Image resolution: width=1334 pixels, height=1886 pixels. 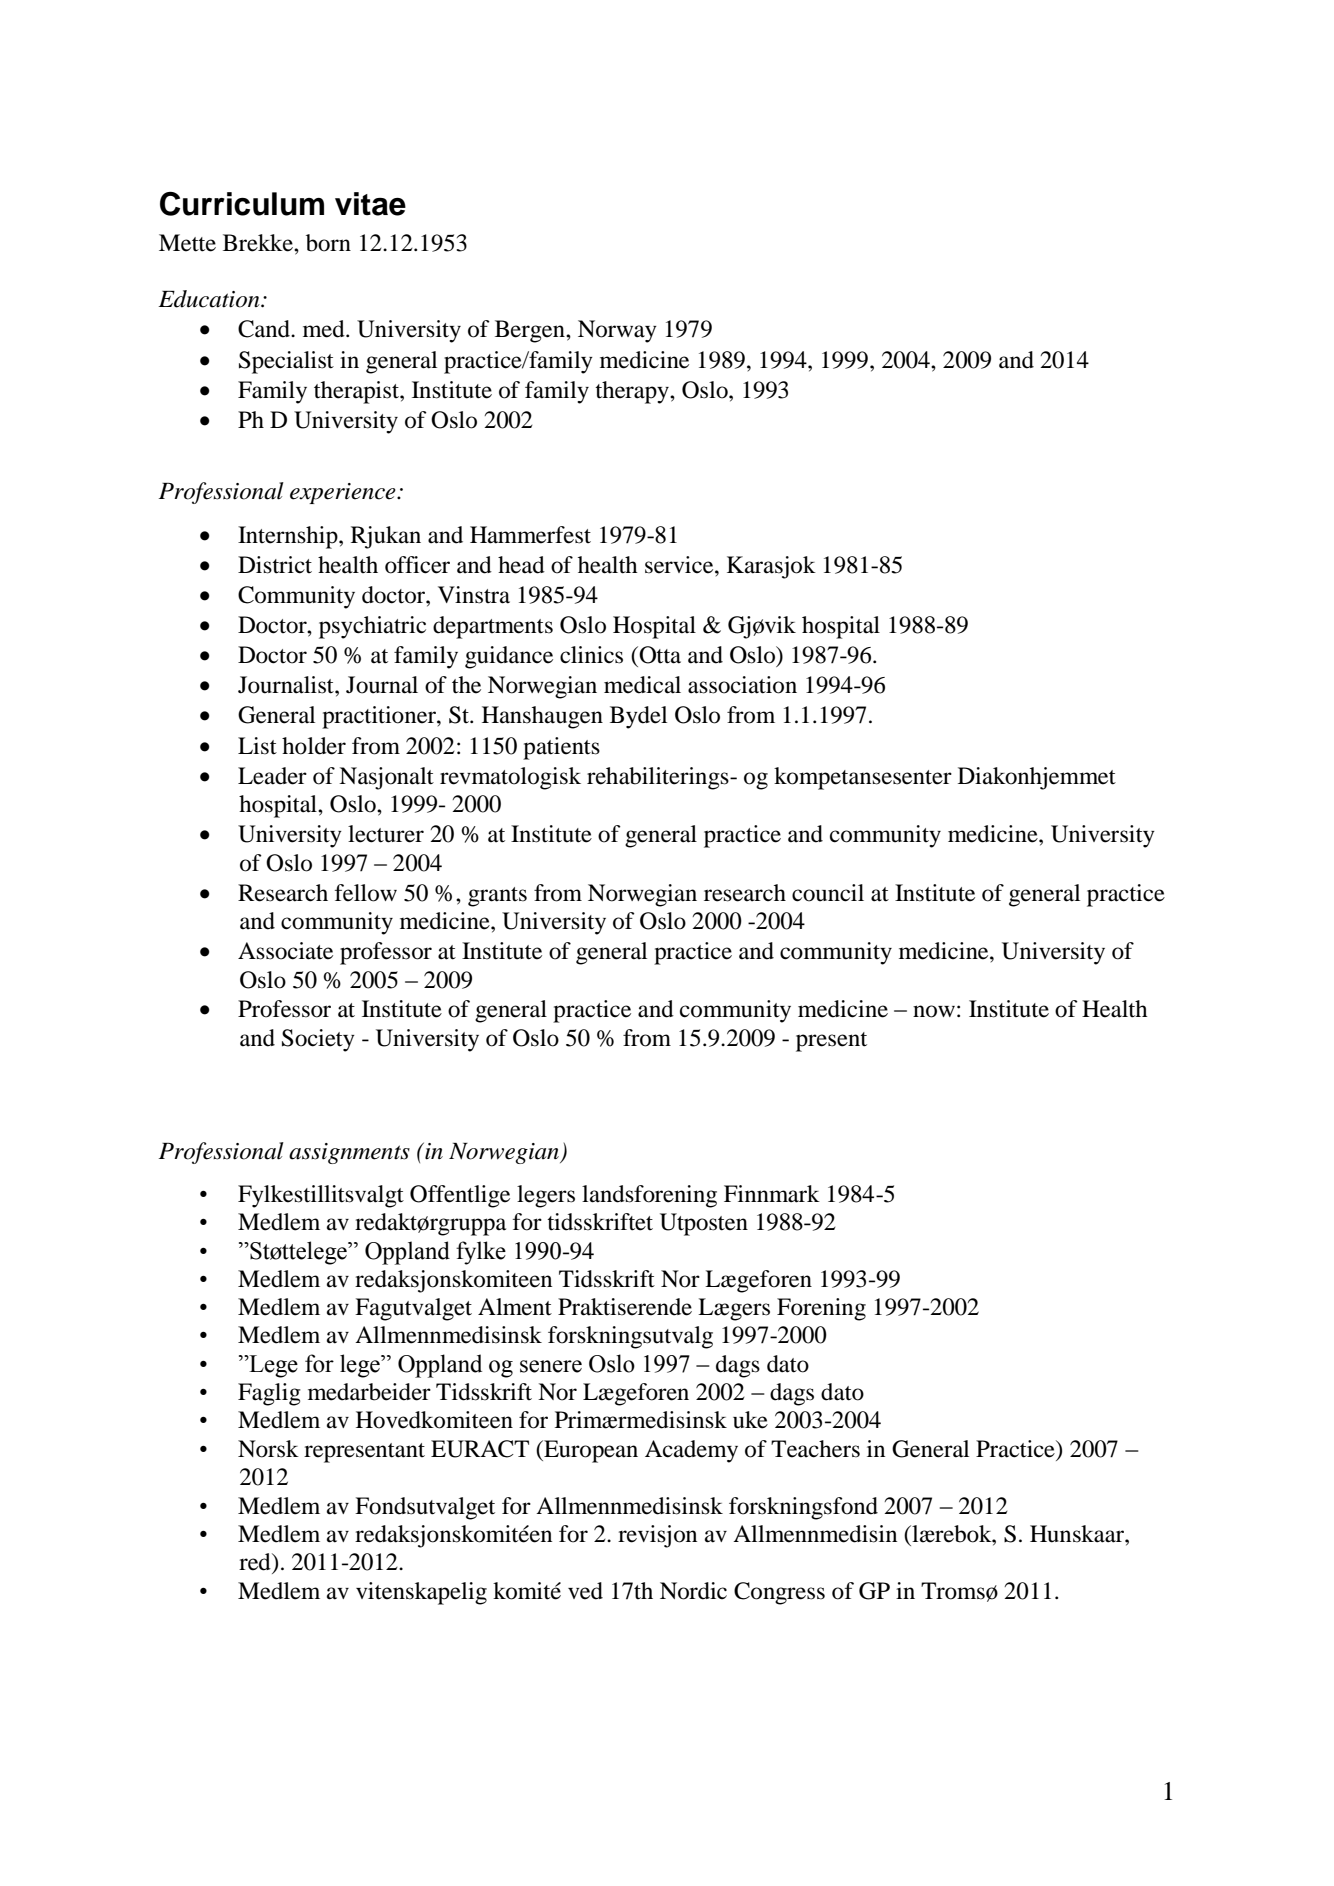 What do you see at coordinates (617, 331) in the image?
I see `Norway` at bounding box center [617, 331].
